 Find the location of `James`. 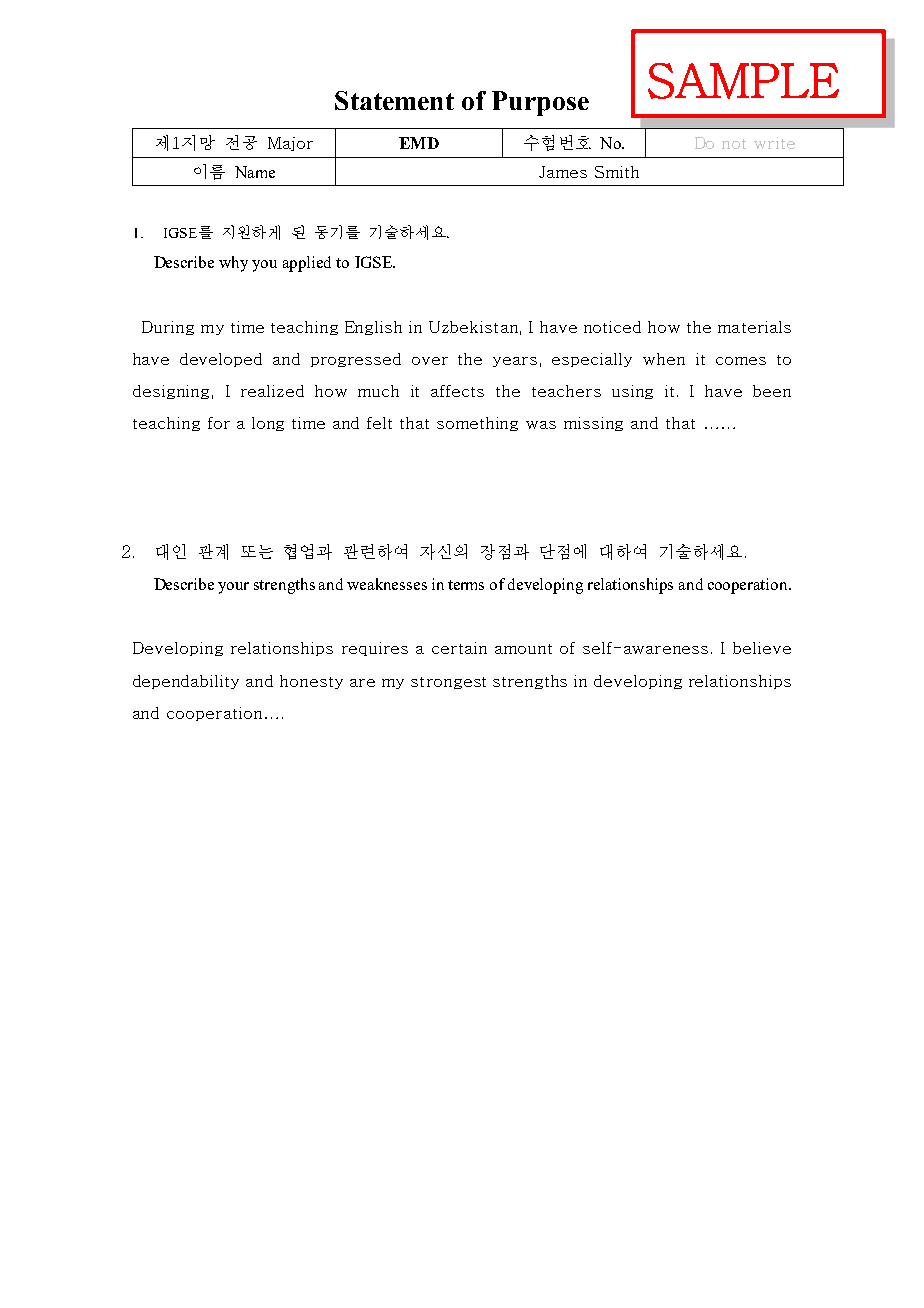

James is located at coordinates (563, 172).
